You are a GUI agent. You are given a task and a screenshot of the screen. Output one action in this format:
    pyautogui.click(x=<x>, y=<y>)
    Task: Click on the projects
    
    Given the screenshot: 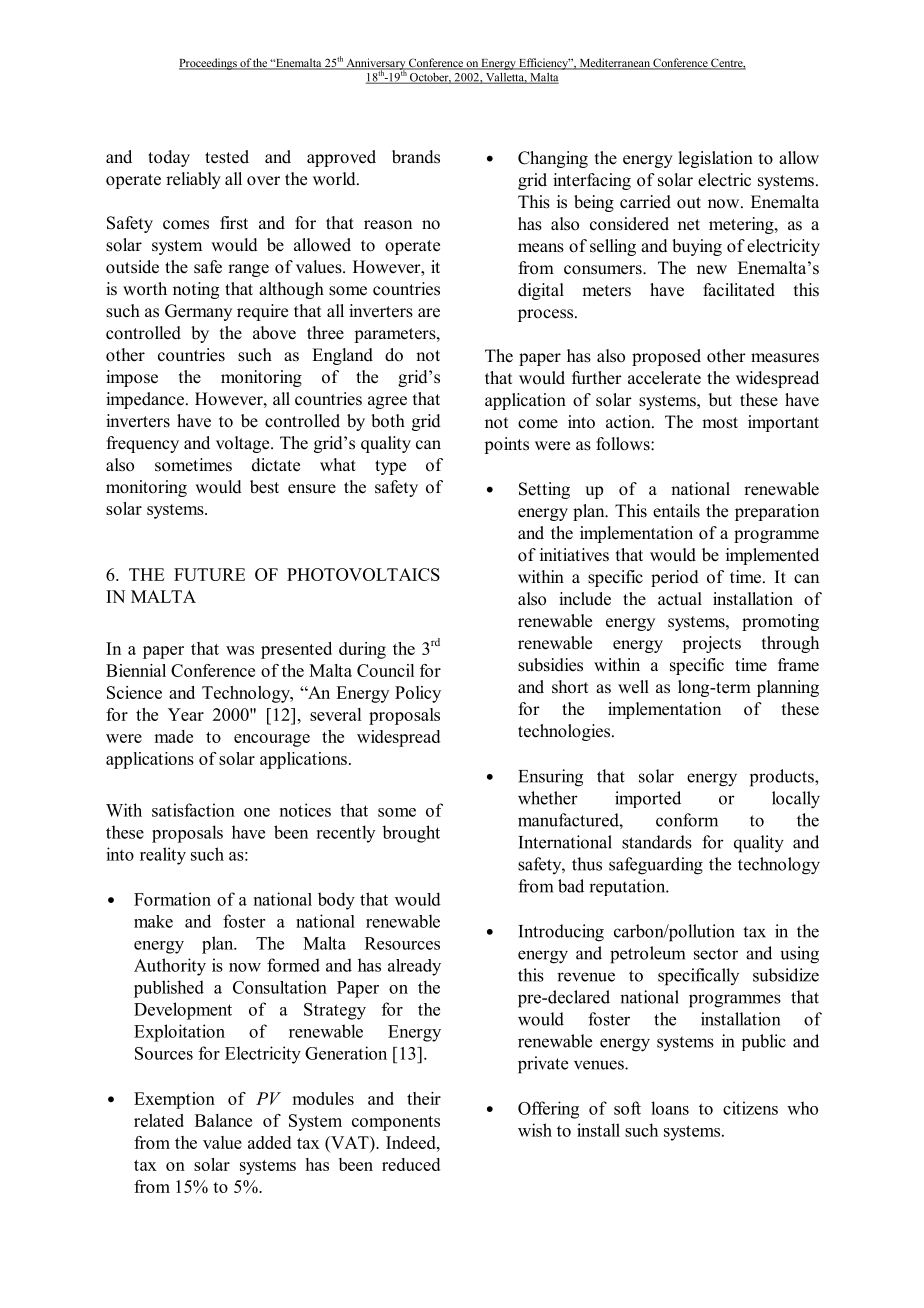 What is the action you would take?
    pyautogui.click(x=711, y=644)
